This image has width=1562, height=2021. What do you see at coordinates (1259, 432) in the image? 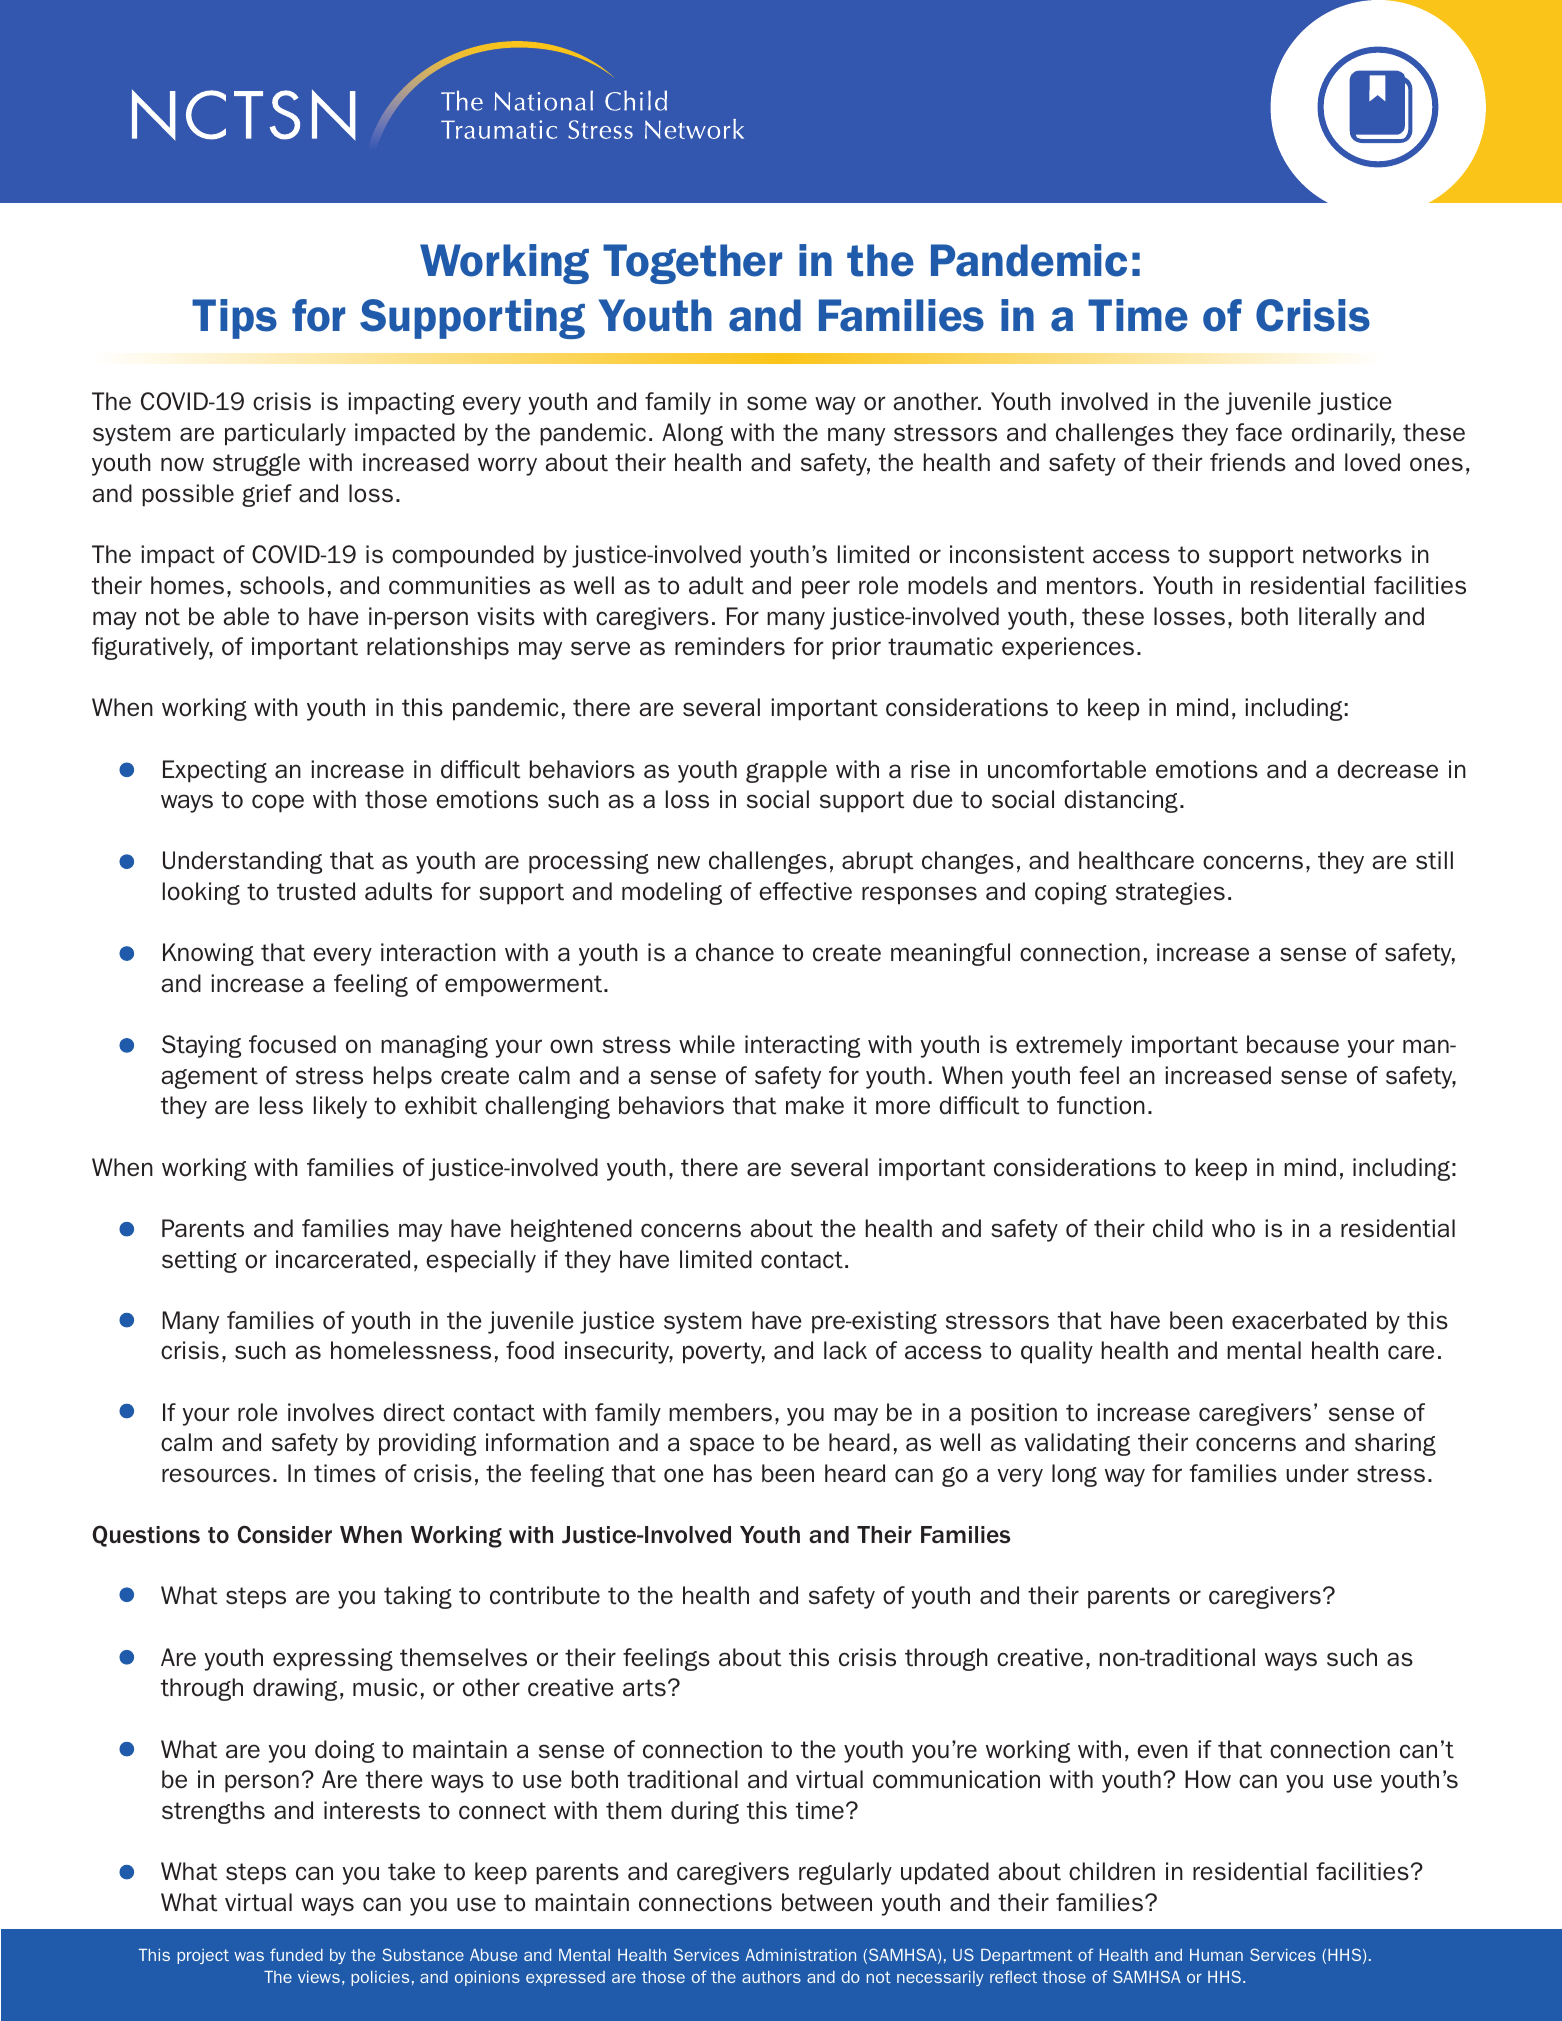
I see `face` at bounding box center [1259, 432].
